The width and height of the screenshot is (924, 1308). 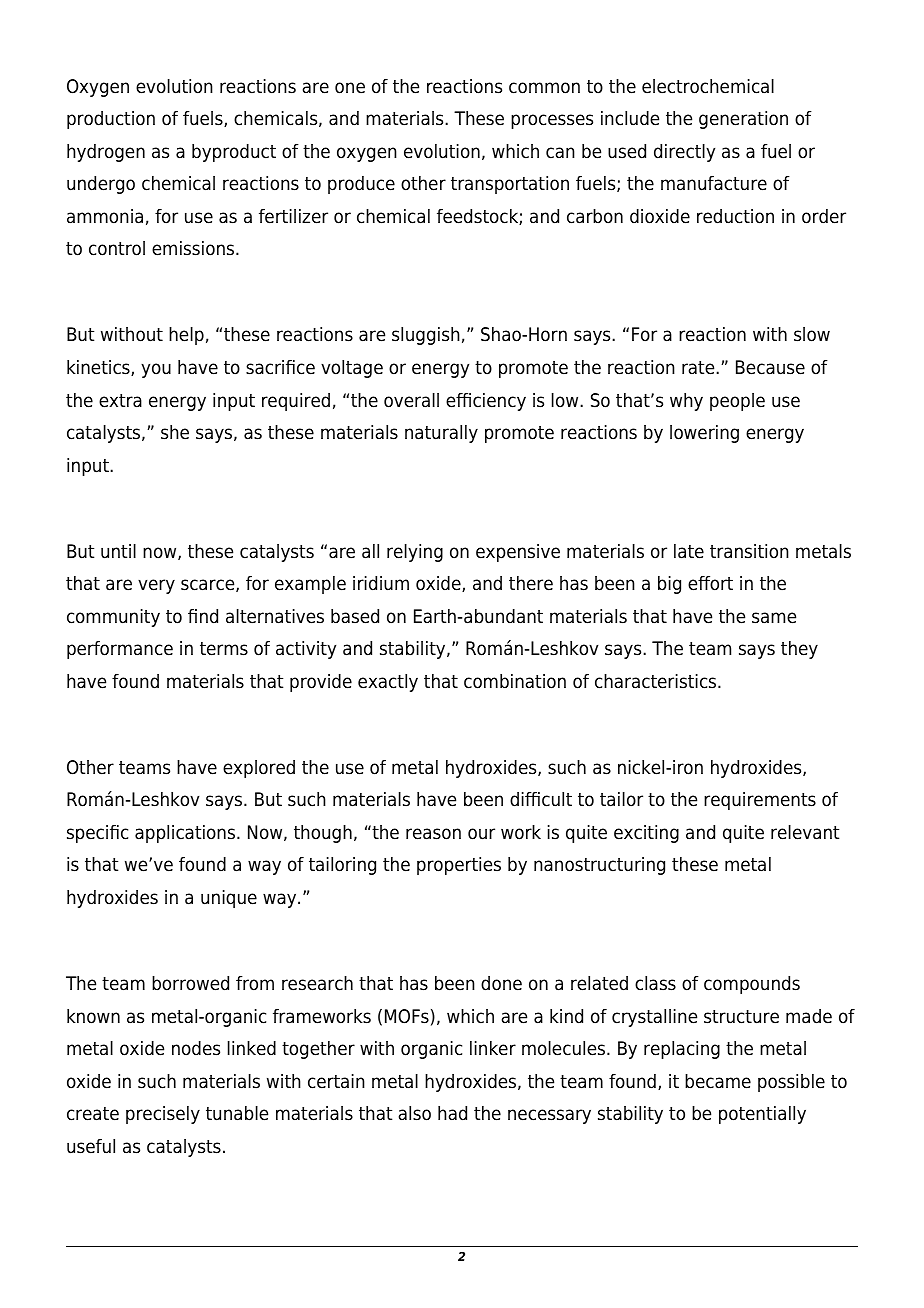 What do you see at coordinates (185, 834) in the screenshot?
I see `applications` at bounding box center [185, 834].
